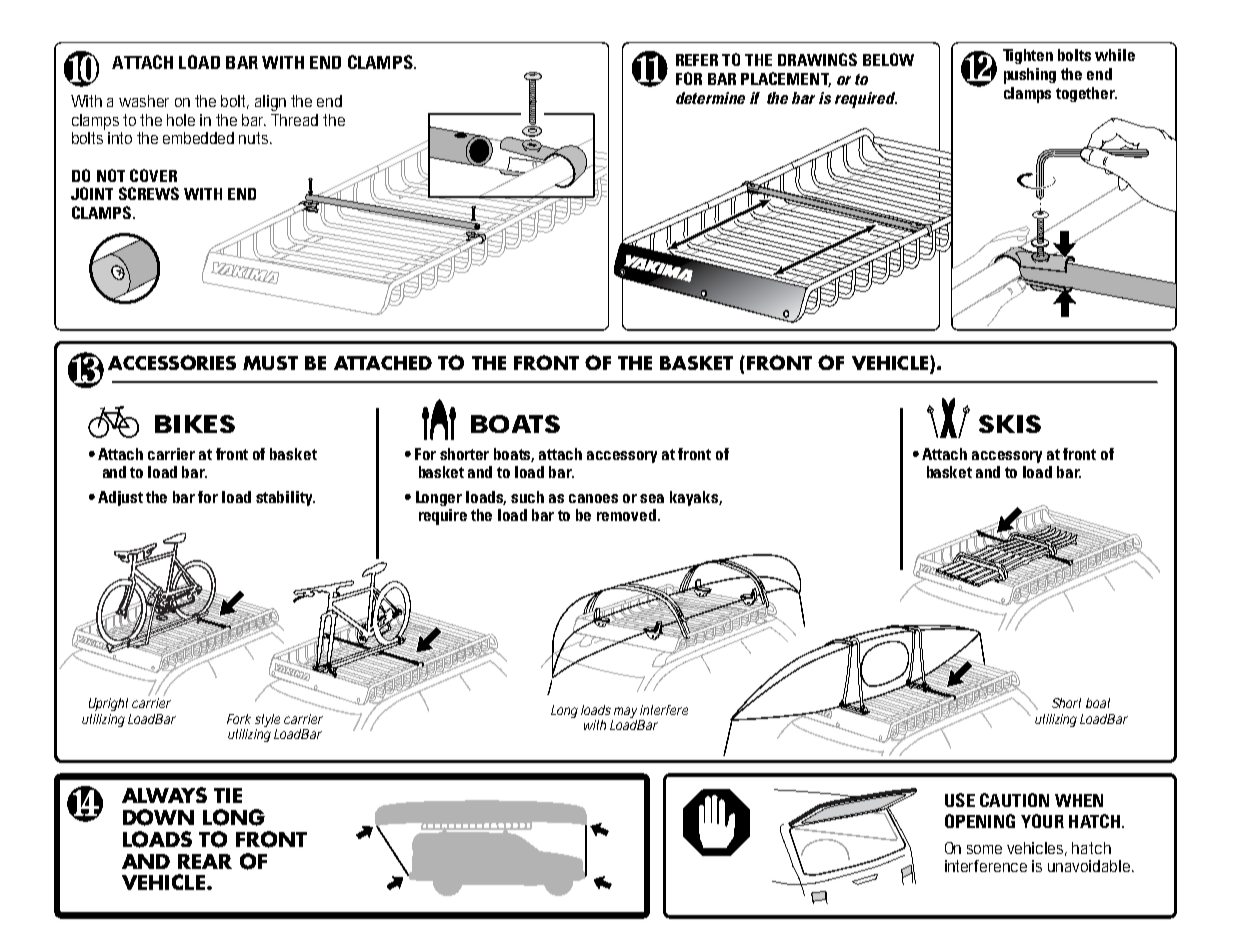 This image has height=952, width=1233. What do you see at coordinates (1030, 76) in the image?
I see `pushing` at bounding box center [1030, 76].
